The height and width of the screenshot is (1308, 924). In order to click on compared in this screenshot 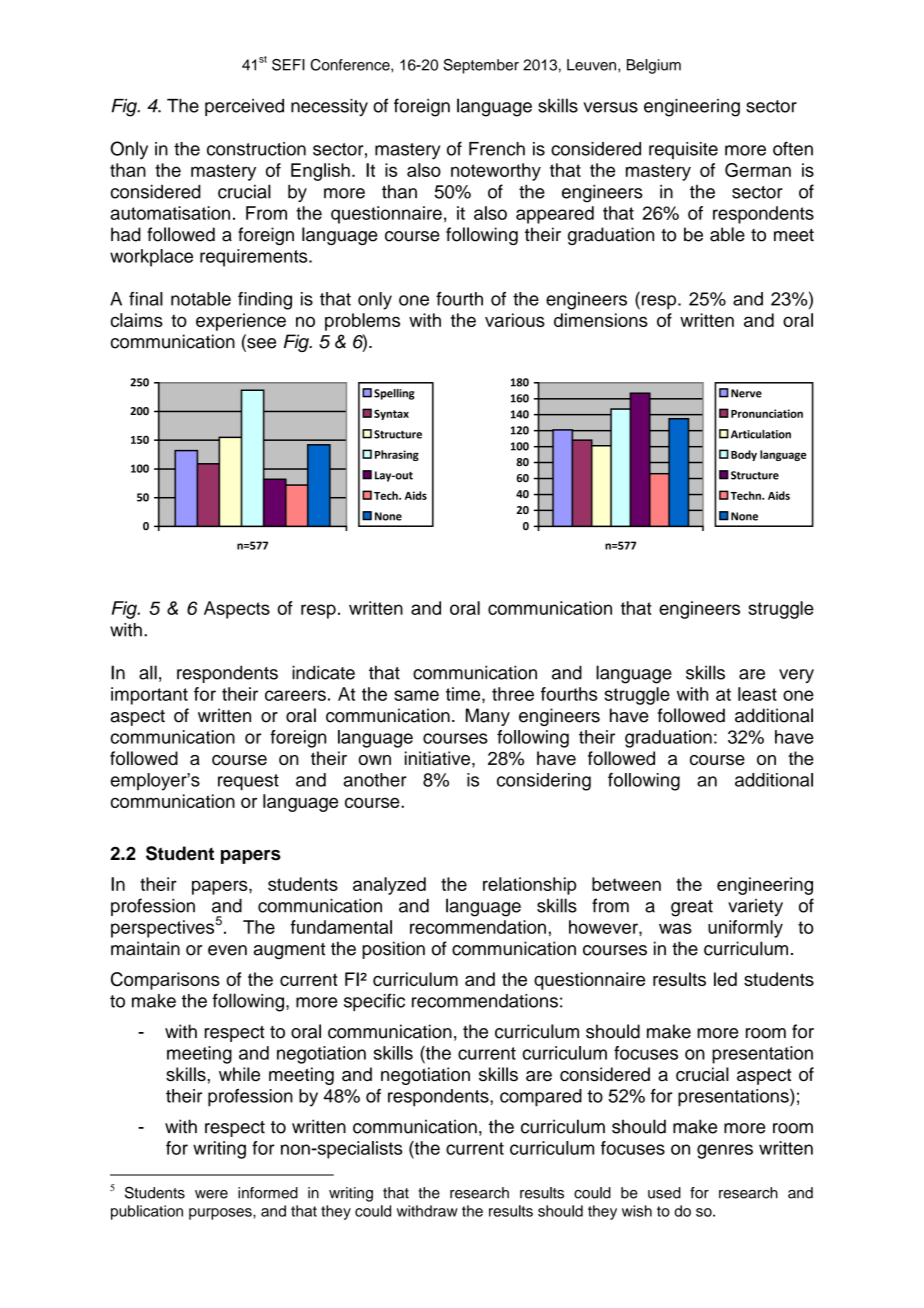, I will do `click(541, 1098)`.
